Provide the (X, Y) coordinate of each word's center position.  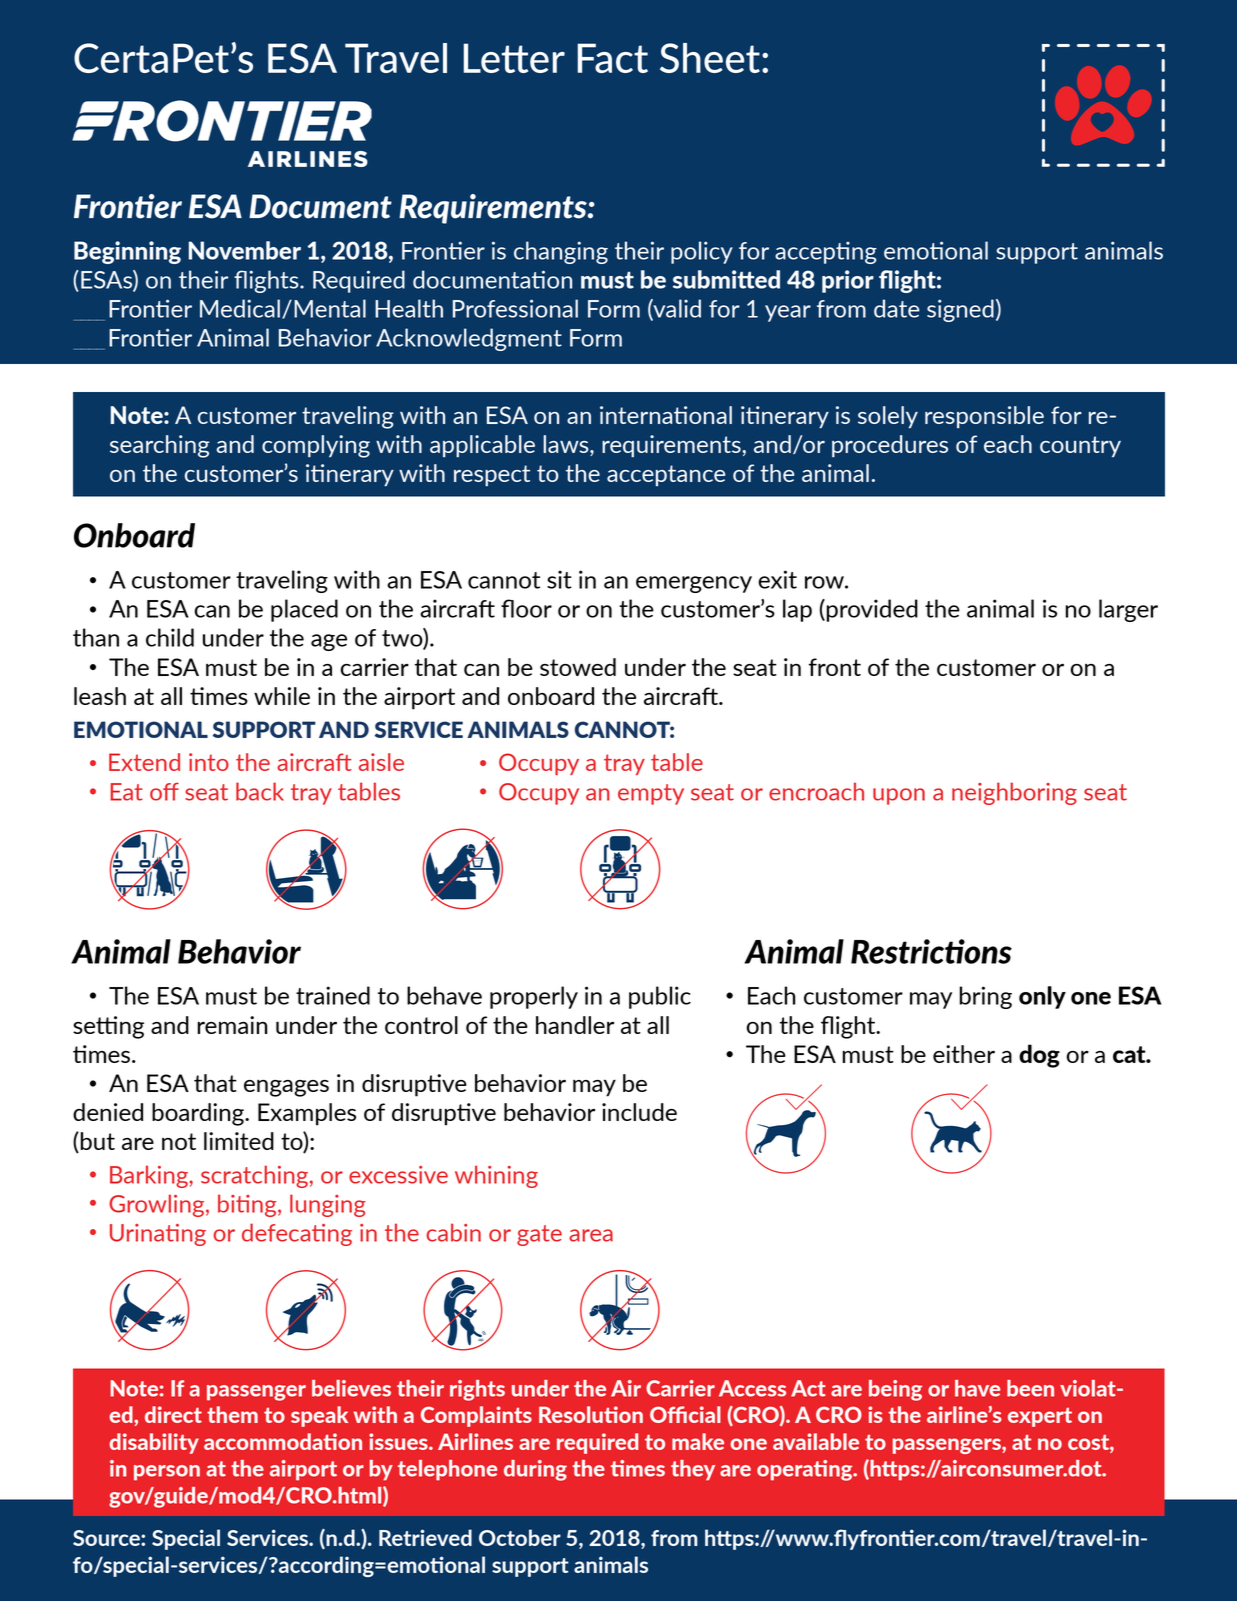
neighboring (1014, 793)
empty (651, 794)
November (245, 250)
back (260, 791)
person (167, 1473)
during (535, 1470)
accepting (826, 252)
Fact (612, 58)
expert (1040, 1417)
